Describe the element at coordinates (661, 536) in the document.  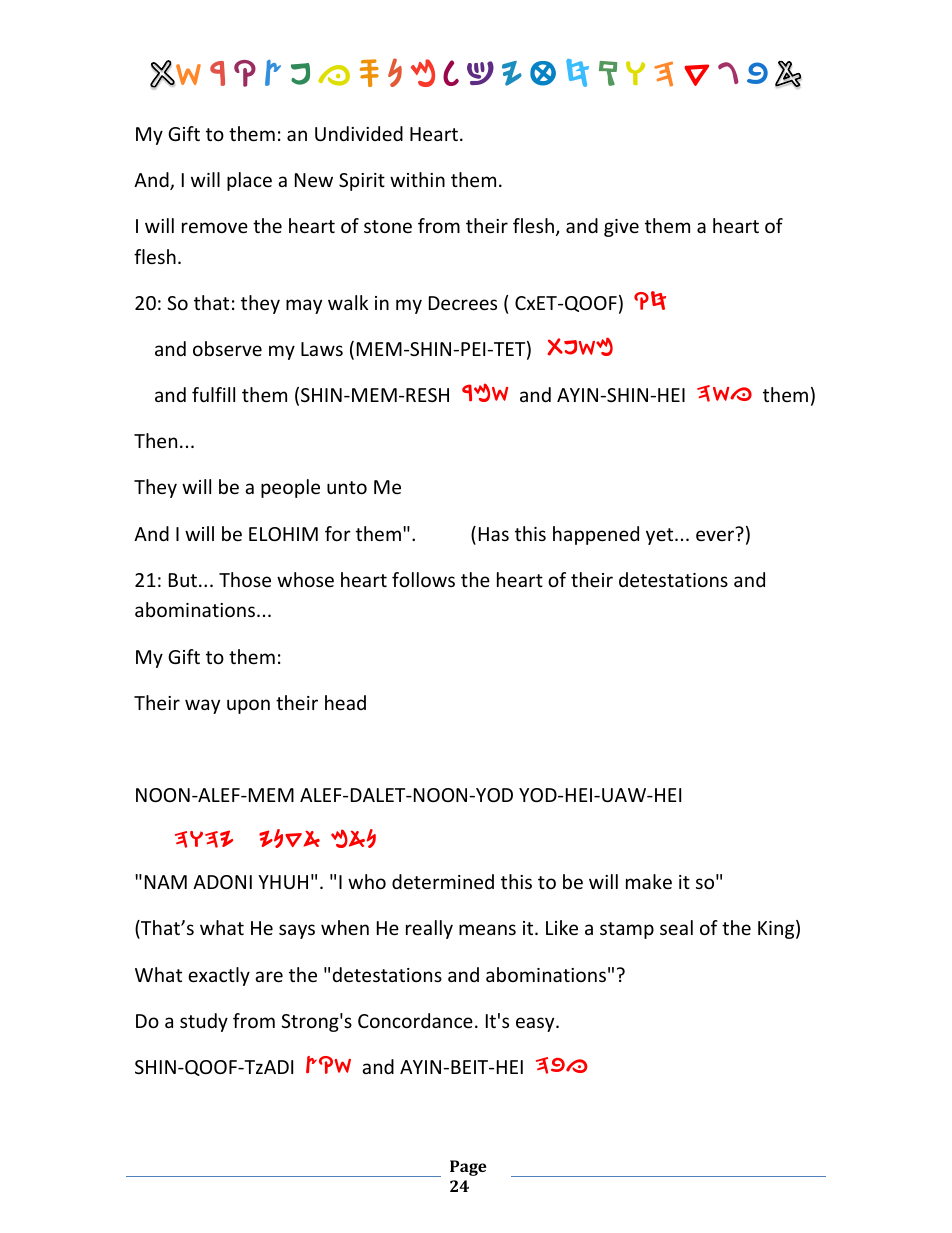
I see `yet` at that location.
